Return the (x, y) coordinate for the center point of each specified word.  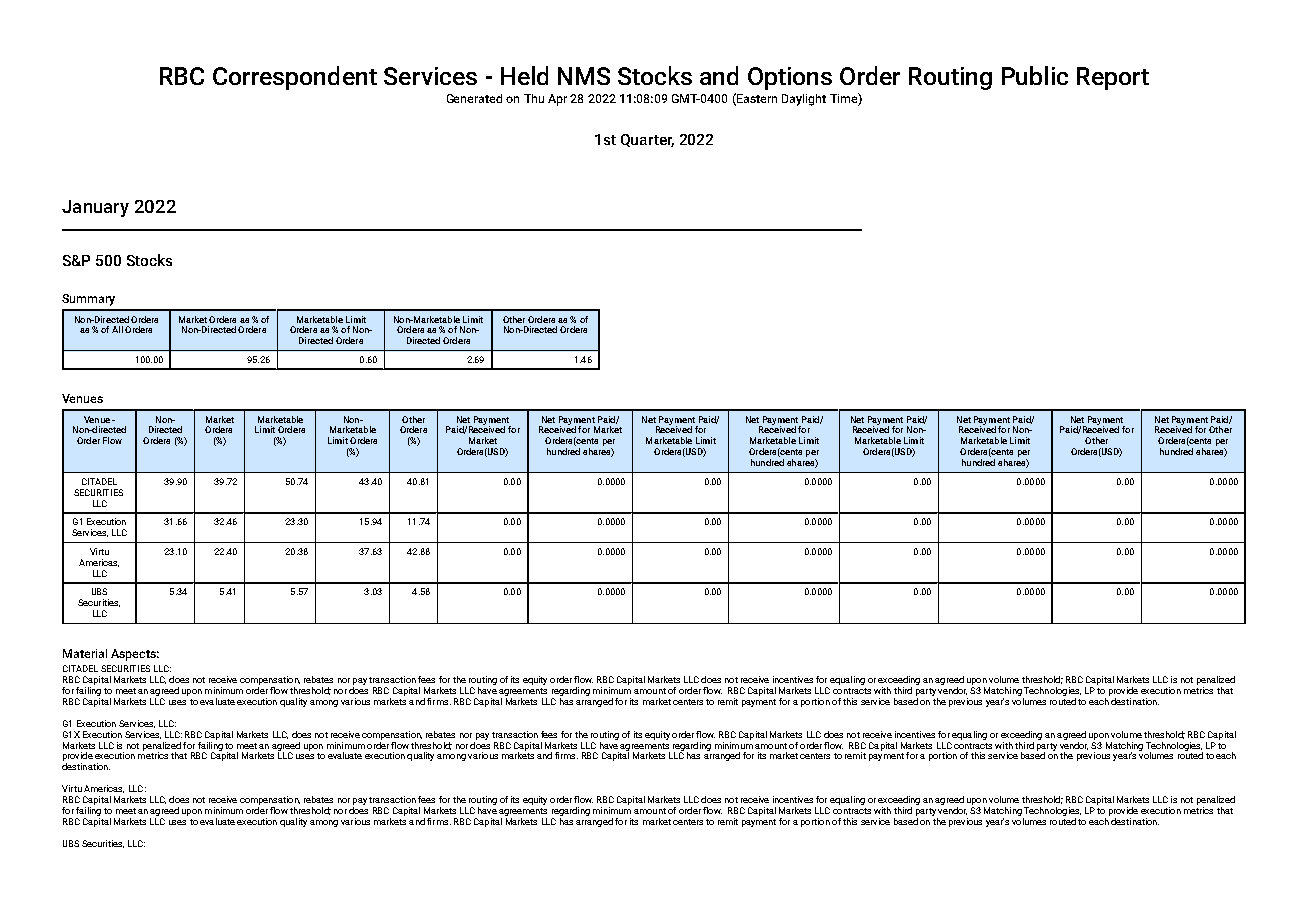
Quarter (647, 140)
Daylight (804, 100)
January (95, 208)
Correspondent (295, 78)
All (117, 329)
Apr (557, 100)
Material (85, 653)
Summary (88, 300)
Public (1035, 75)
